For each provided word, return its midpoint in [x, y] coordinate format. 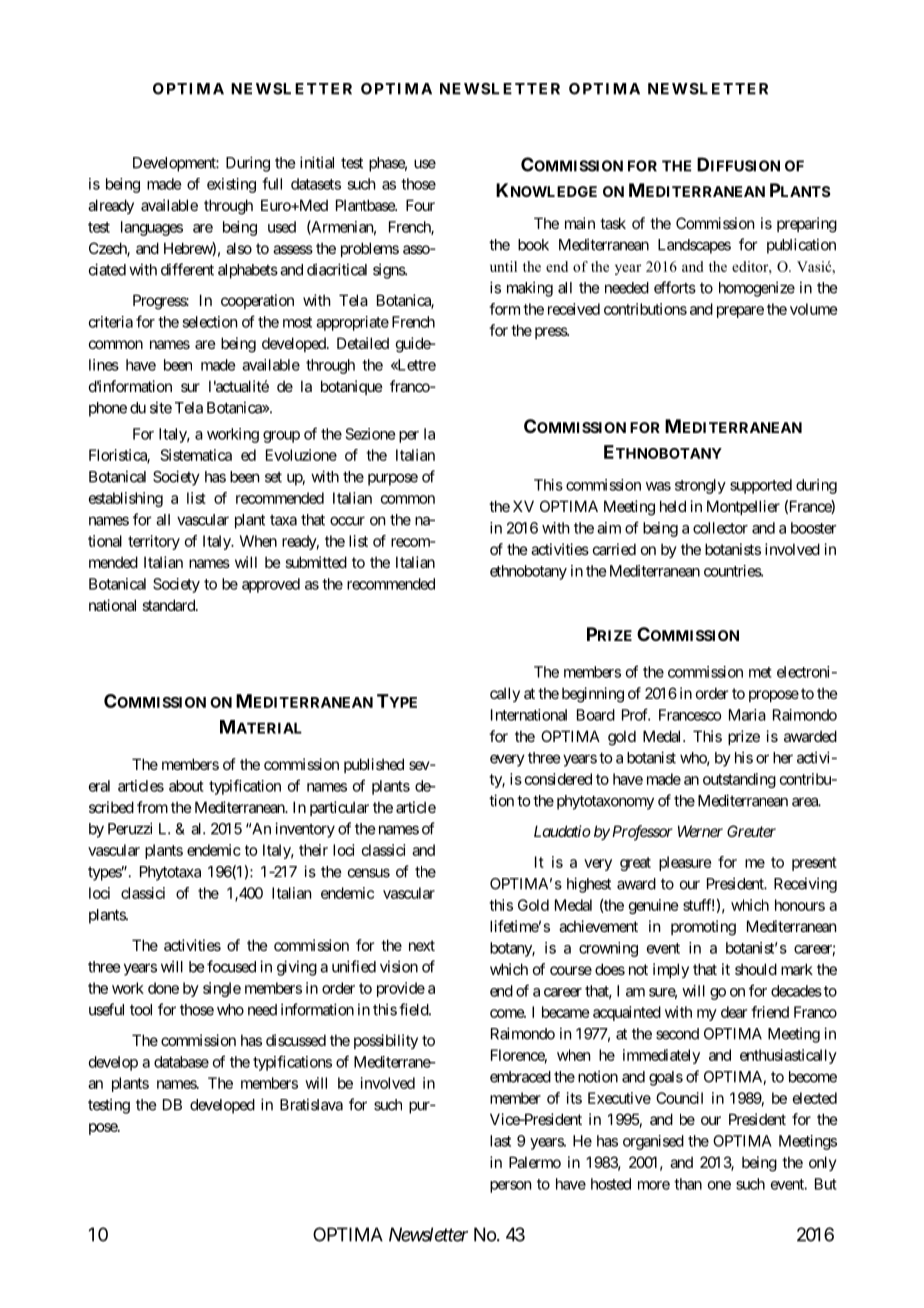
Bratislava [311, 1104]
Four [420, 205]
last [500, 1141]
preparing [807, 225]
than [688, 1184]
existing [231, 185]
